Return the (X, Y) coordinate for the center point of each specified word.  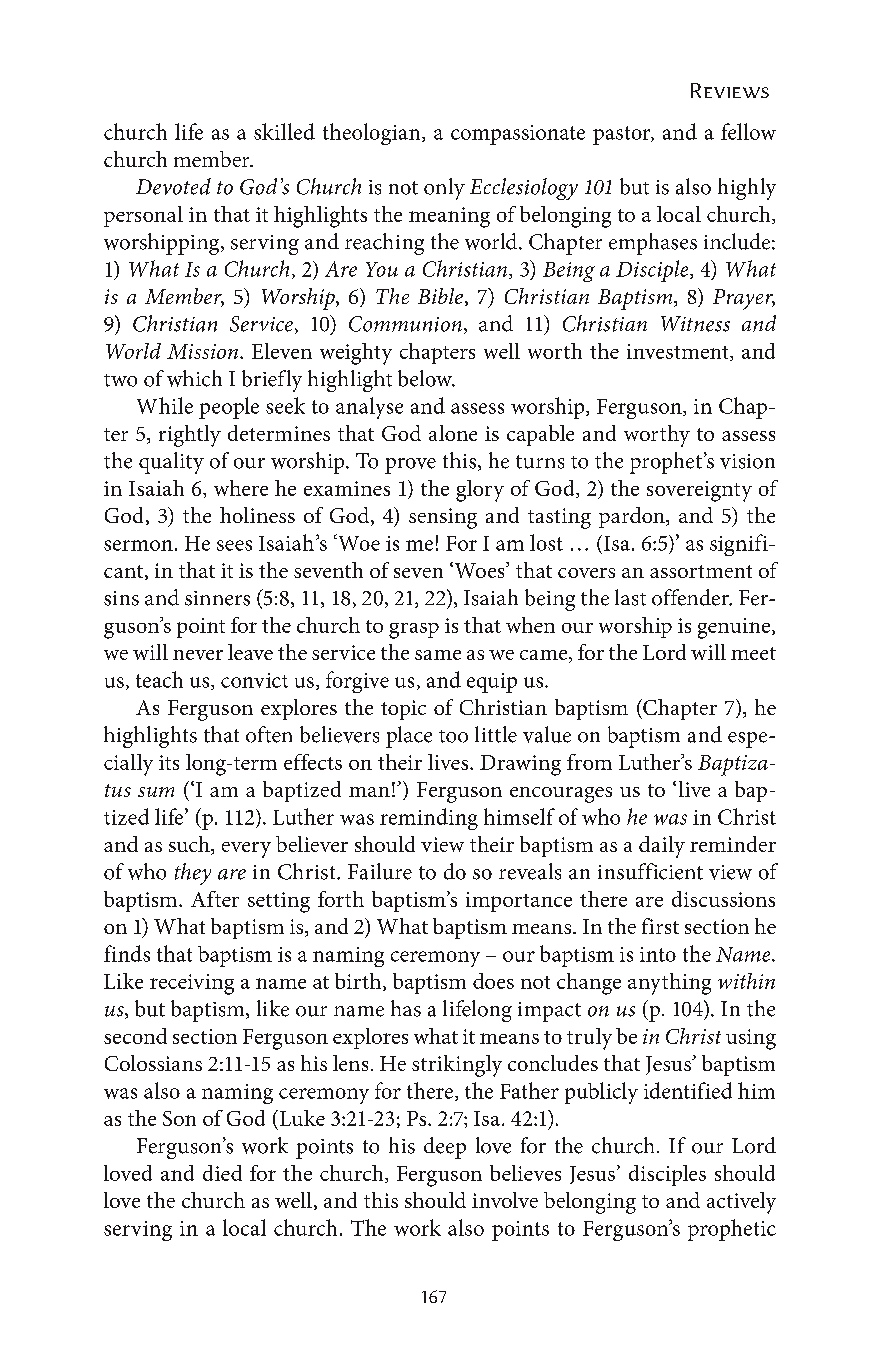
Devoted (173, 186)
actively (741, 1203)
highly (747, 189)
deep (445, 1148)
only (444, 189)
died (222, 1173)
